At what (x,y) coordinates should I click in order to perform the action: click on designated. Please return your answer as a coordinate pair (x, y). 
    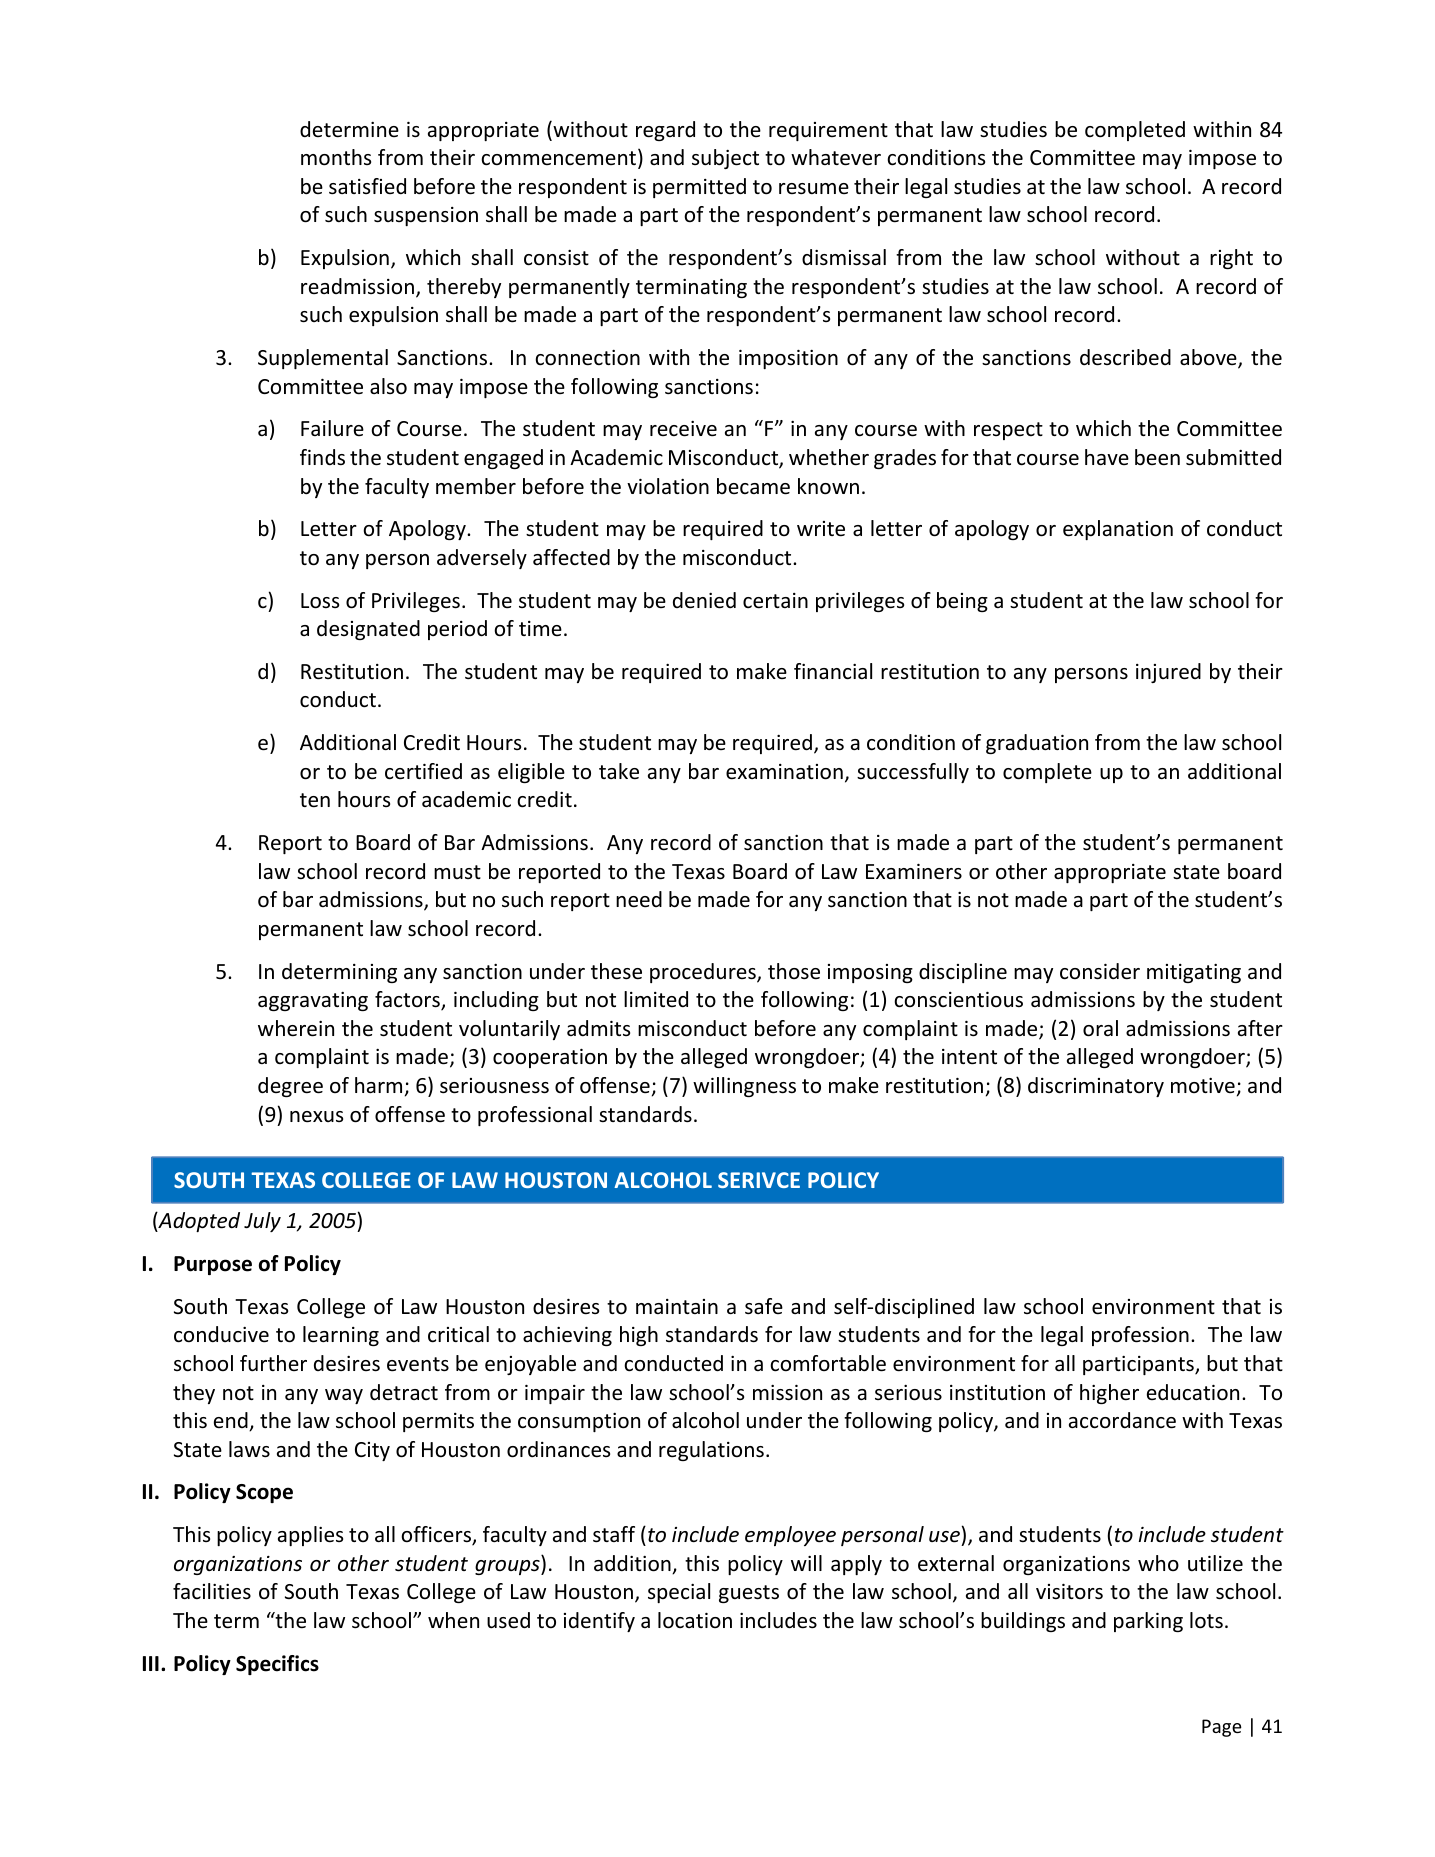
    Looking at the image, I should click on (368, 630).
